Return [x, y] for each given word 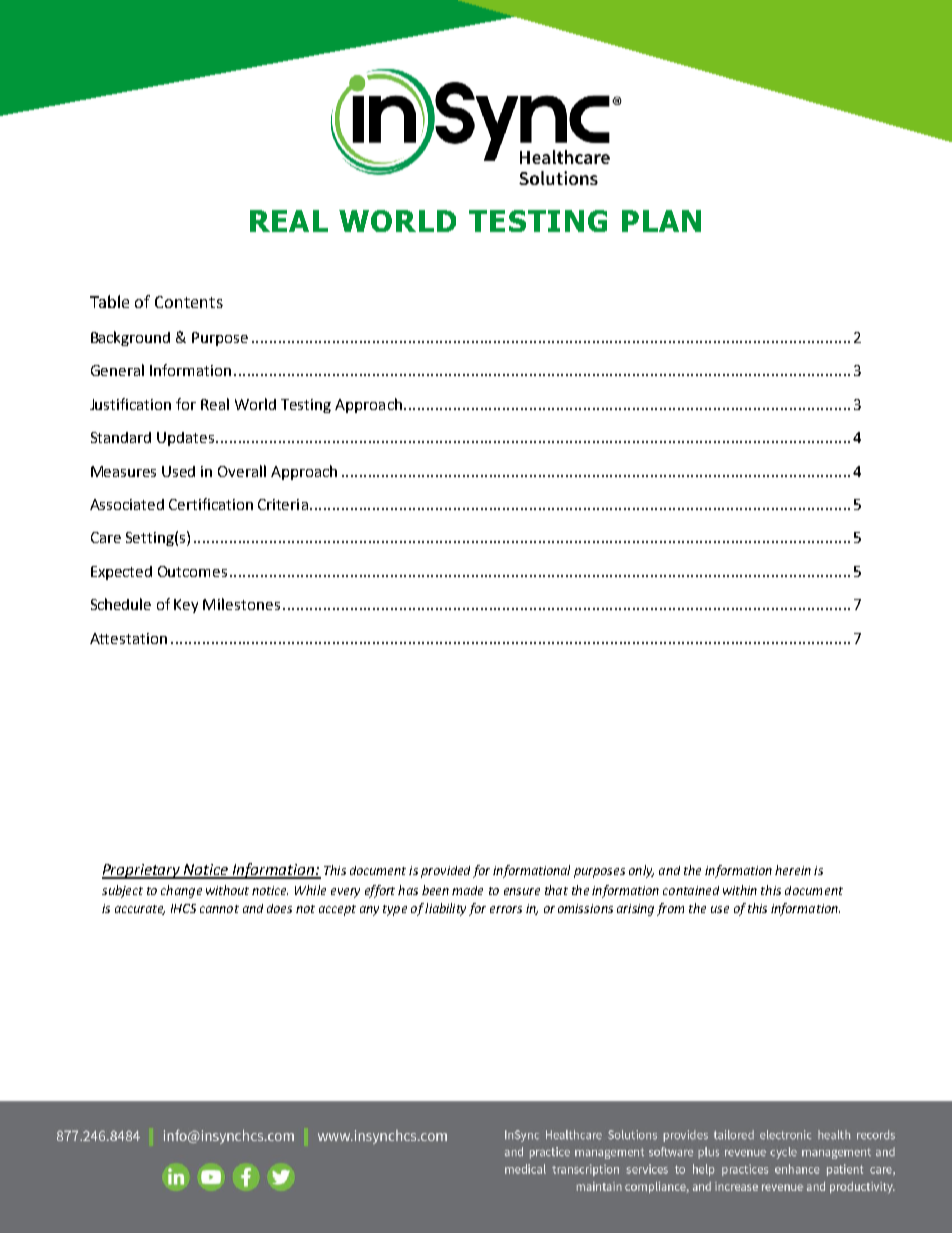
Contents [189, 302]
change [181, 891]
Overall [242, 471]
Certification [211, 504]
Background [130, 338]
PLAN [661, 221]
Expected [121, 573]
